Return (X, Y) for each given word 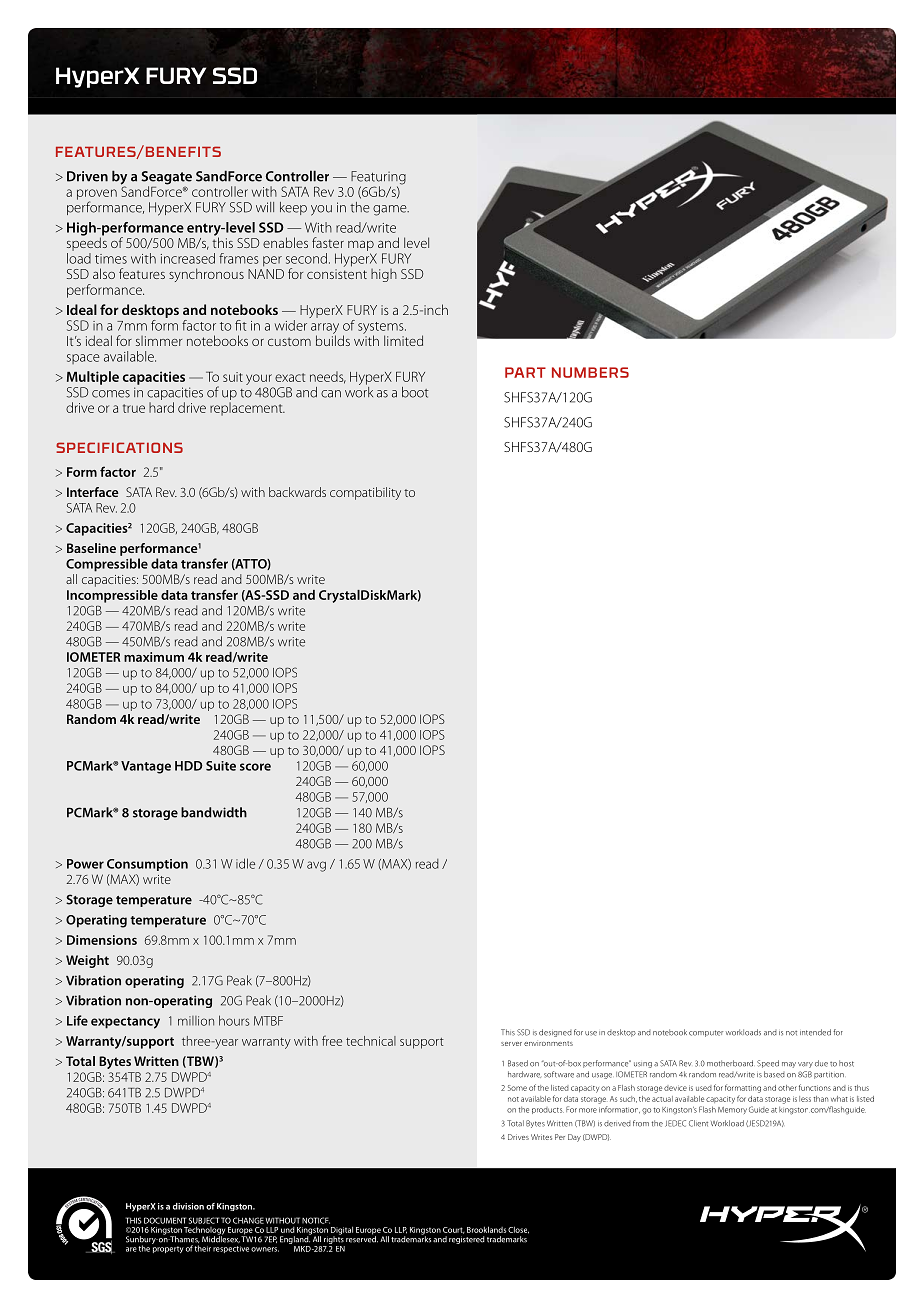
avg (316, 866)
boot (415, 392)
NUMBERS (590, 372)
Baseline (91, 548)
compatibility (365, 493)
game (391, 210)
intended (815, 1032)
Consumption (147, 865)
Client (698, 1123)
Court (454, 1230)
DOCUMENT (165, 1220)
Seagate (166, 179)
